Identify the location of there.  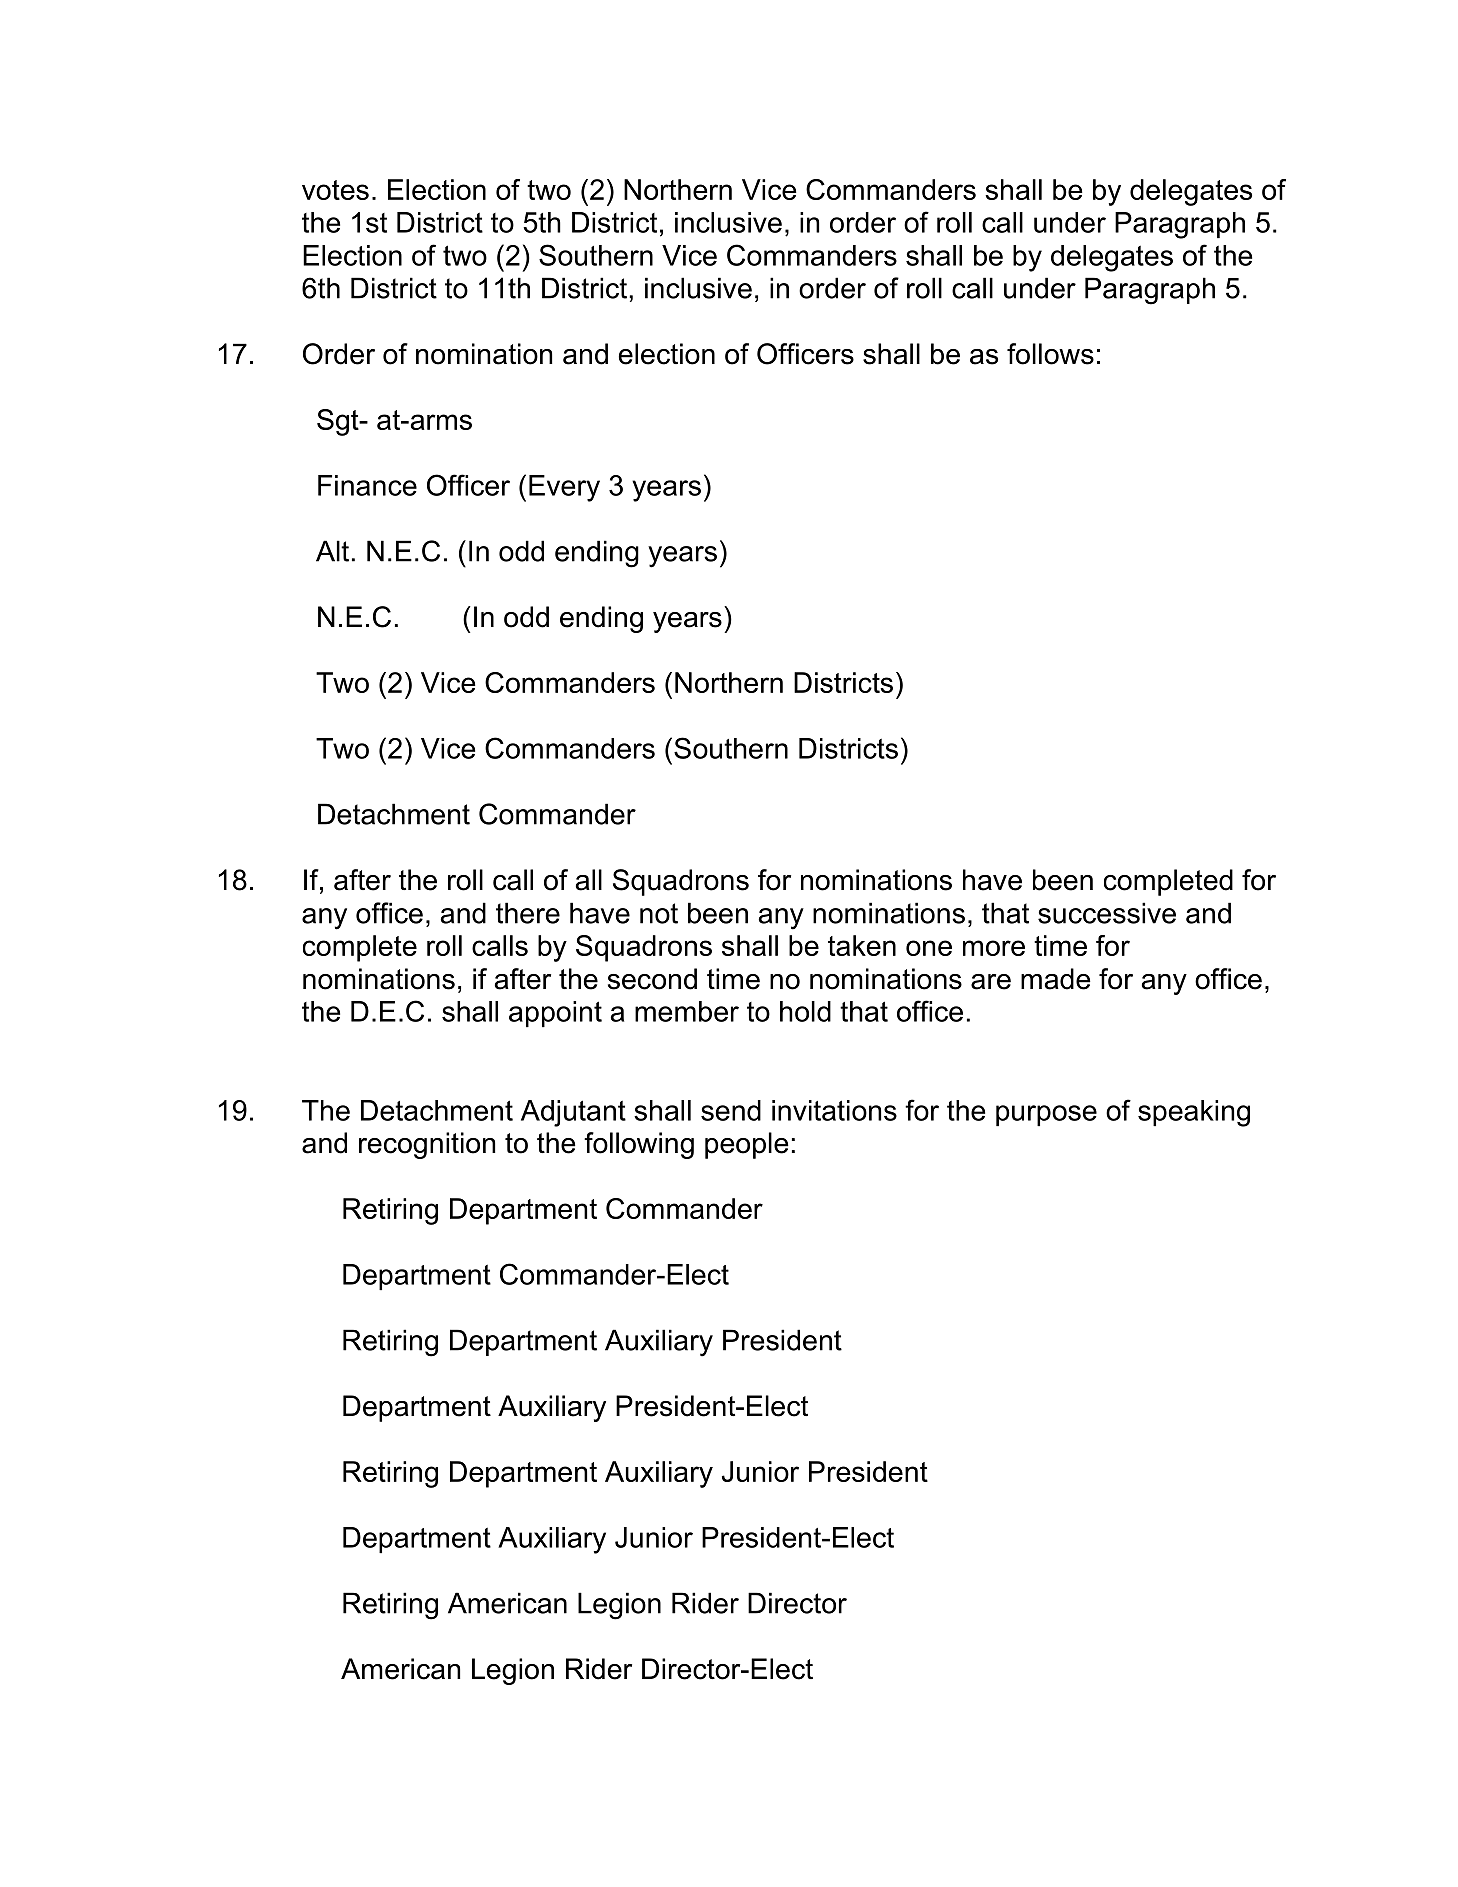
(528, 913).
